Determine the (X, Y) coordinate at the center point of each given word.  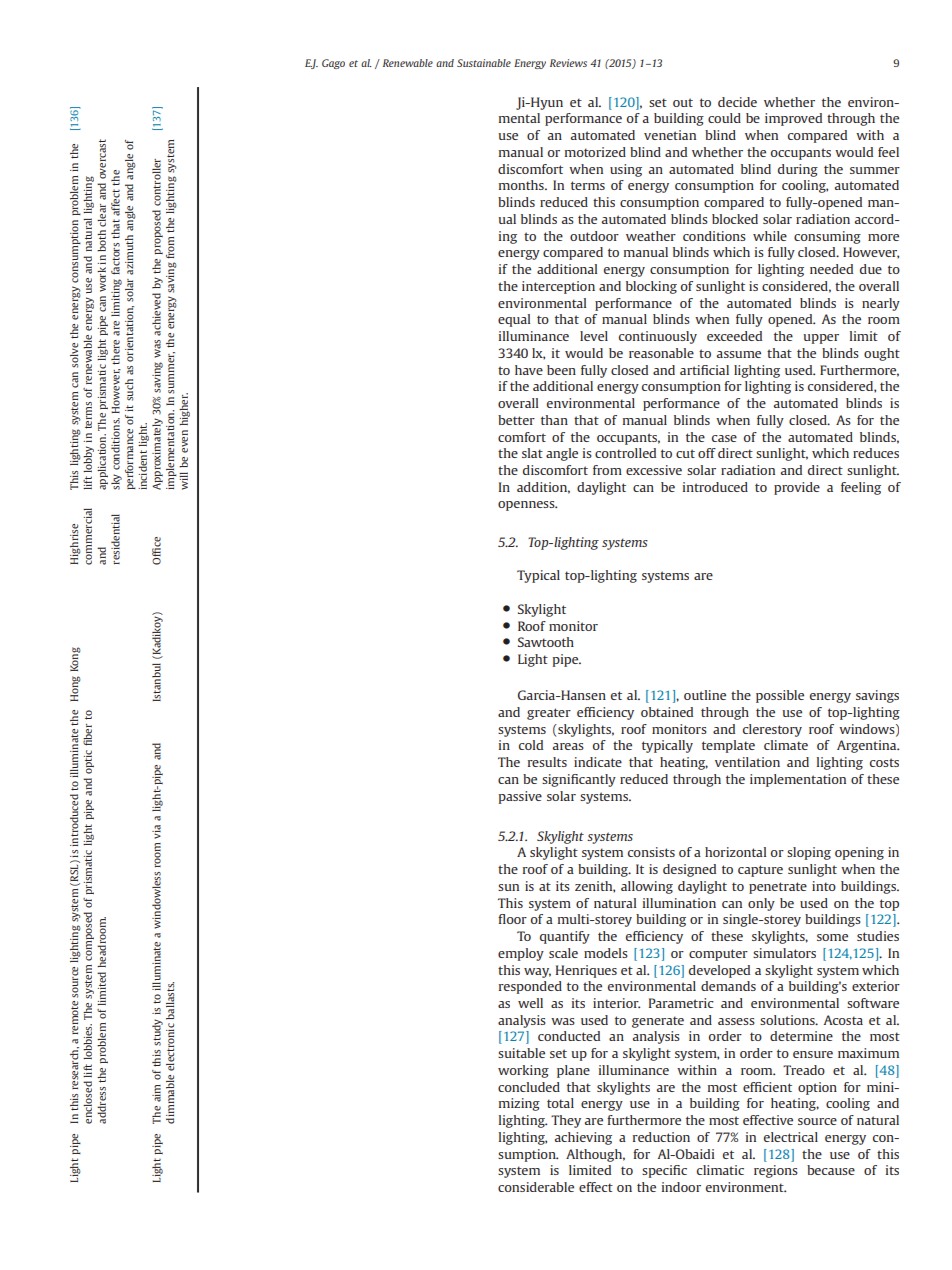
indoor (681, 1187)
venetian (670, 135)
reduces (876, 453)
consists (651, 852)
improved (793, 119)
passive (520, 797)
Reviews (568, 63)
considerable (536, 1187)
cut (685, 453)
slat (532, 453)
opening (859, 853)
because (831, 1170)
